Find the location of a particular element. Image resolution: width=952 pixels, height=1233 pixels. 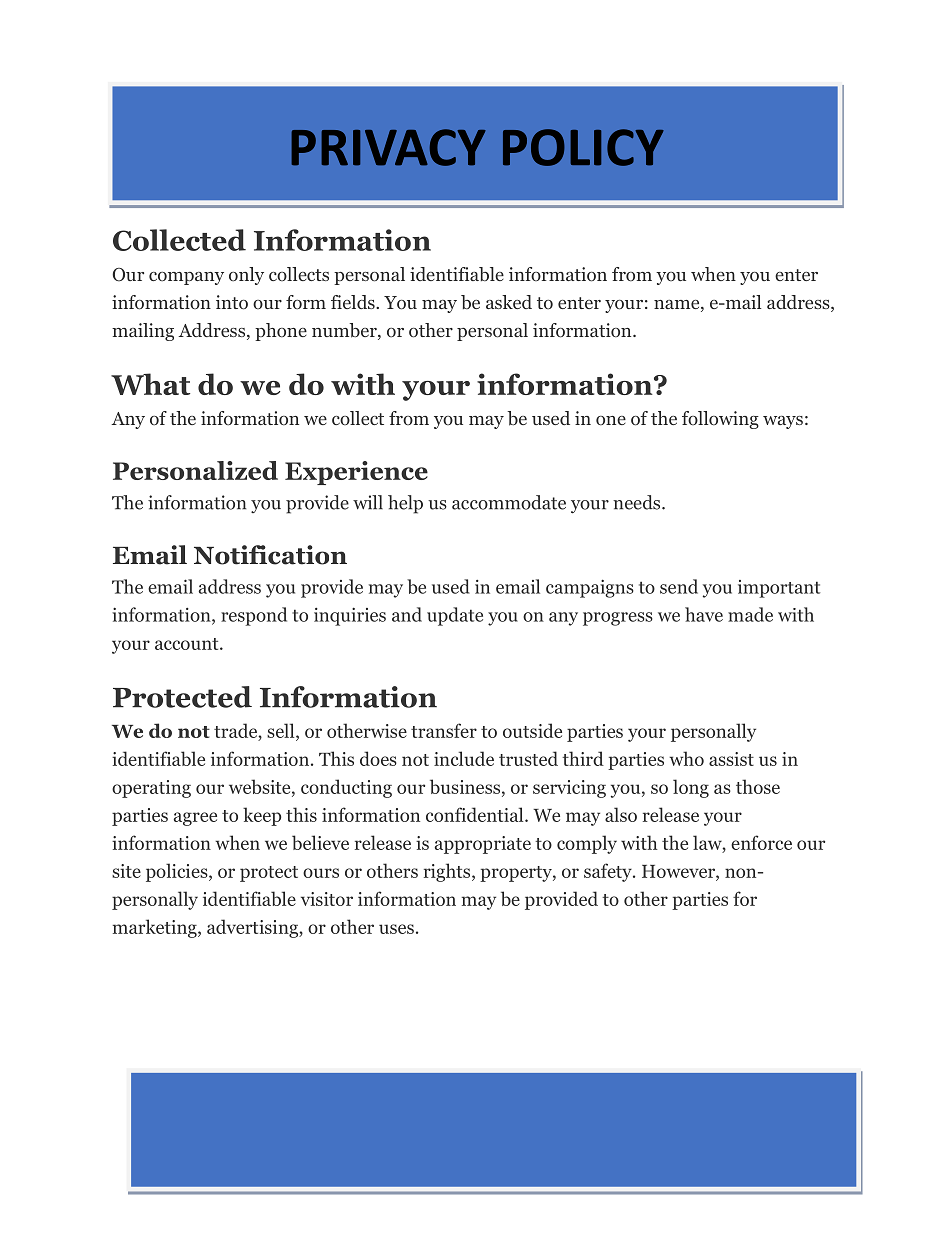

policies is located at coordinates (178, 872).
